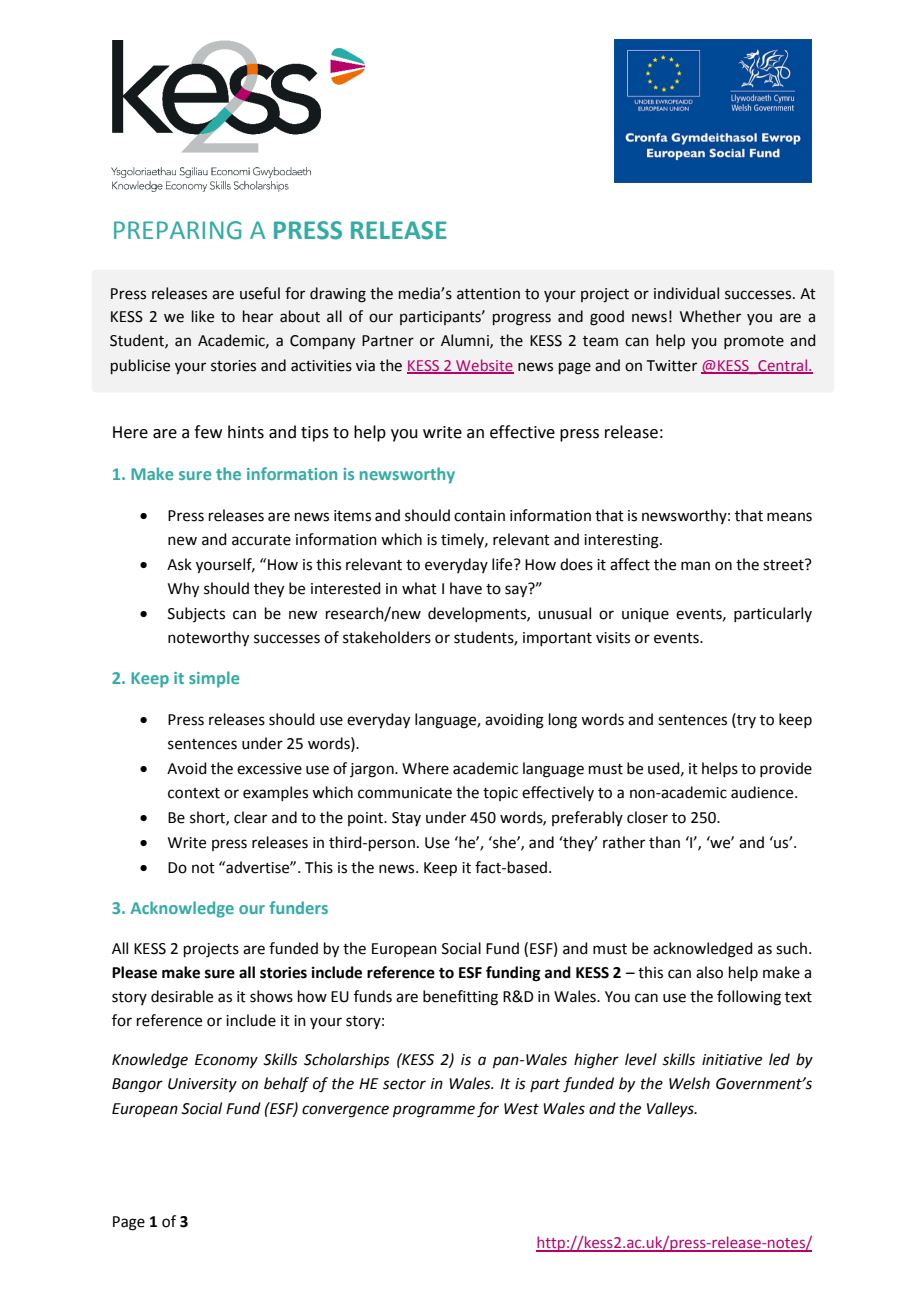  I want to click on few, so click(208, 432).
